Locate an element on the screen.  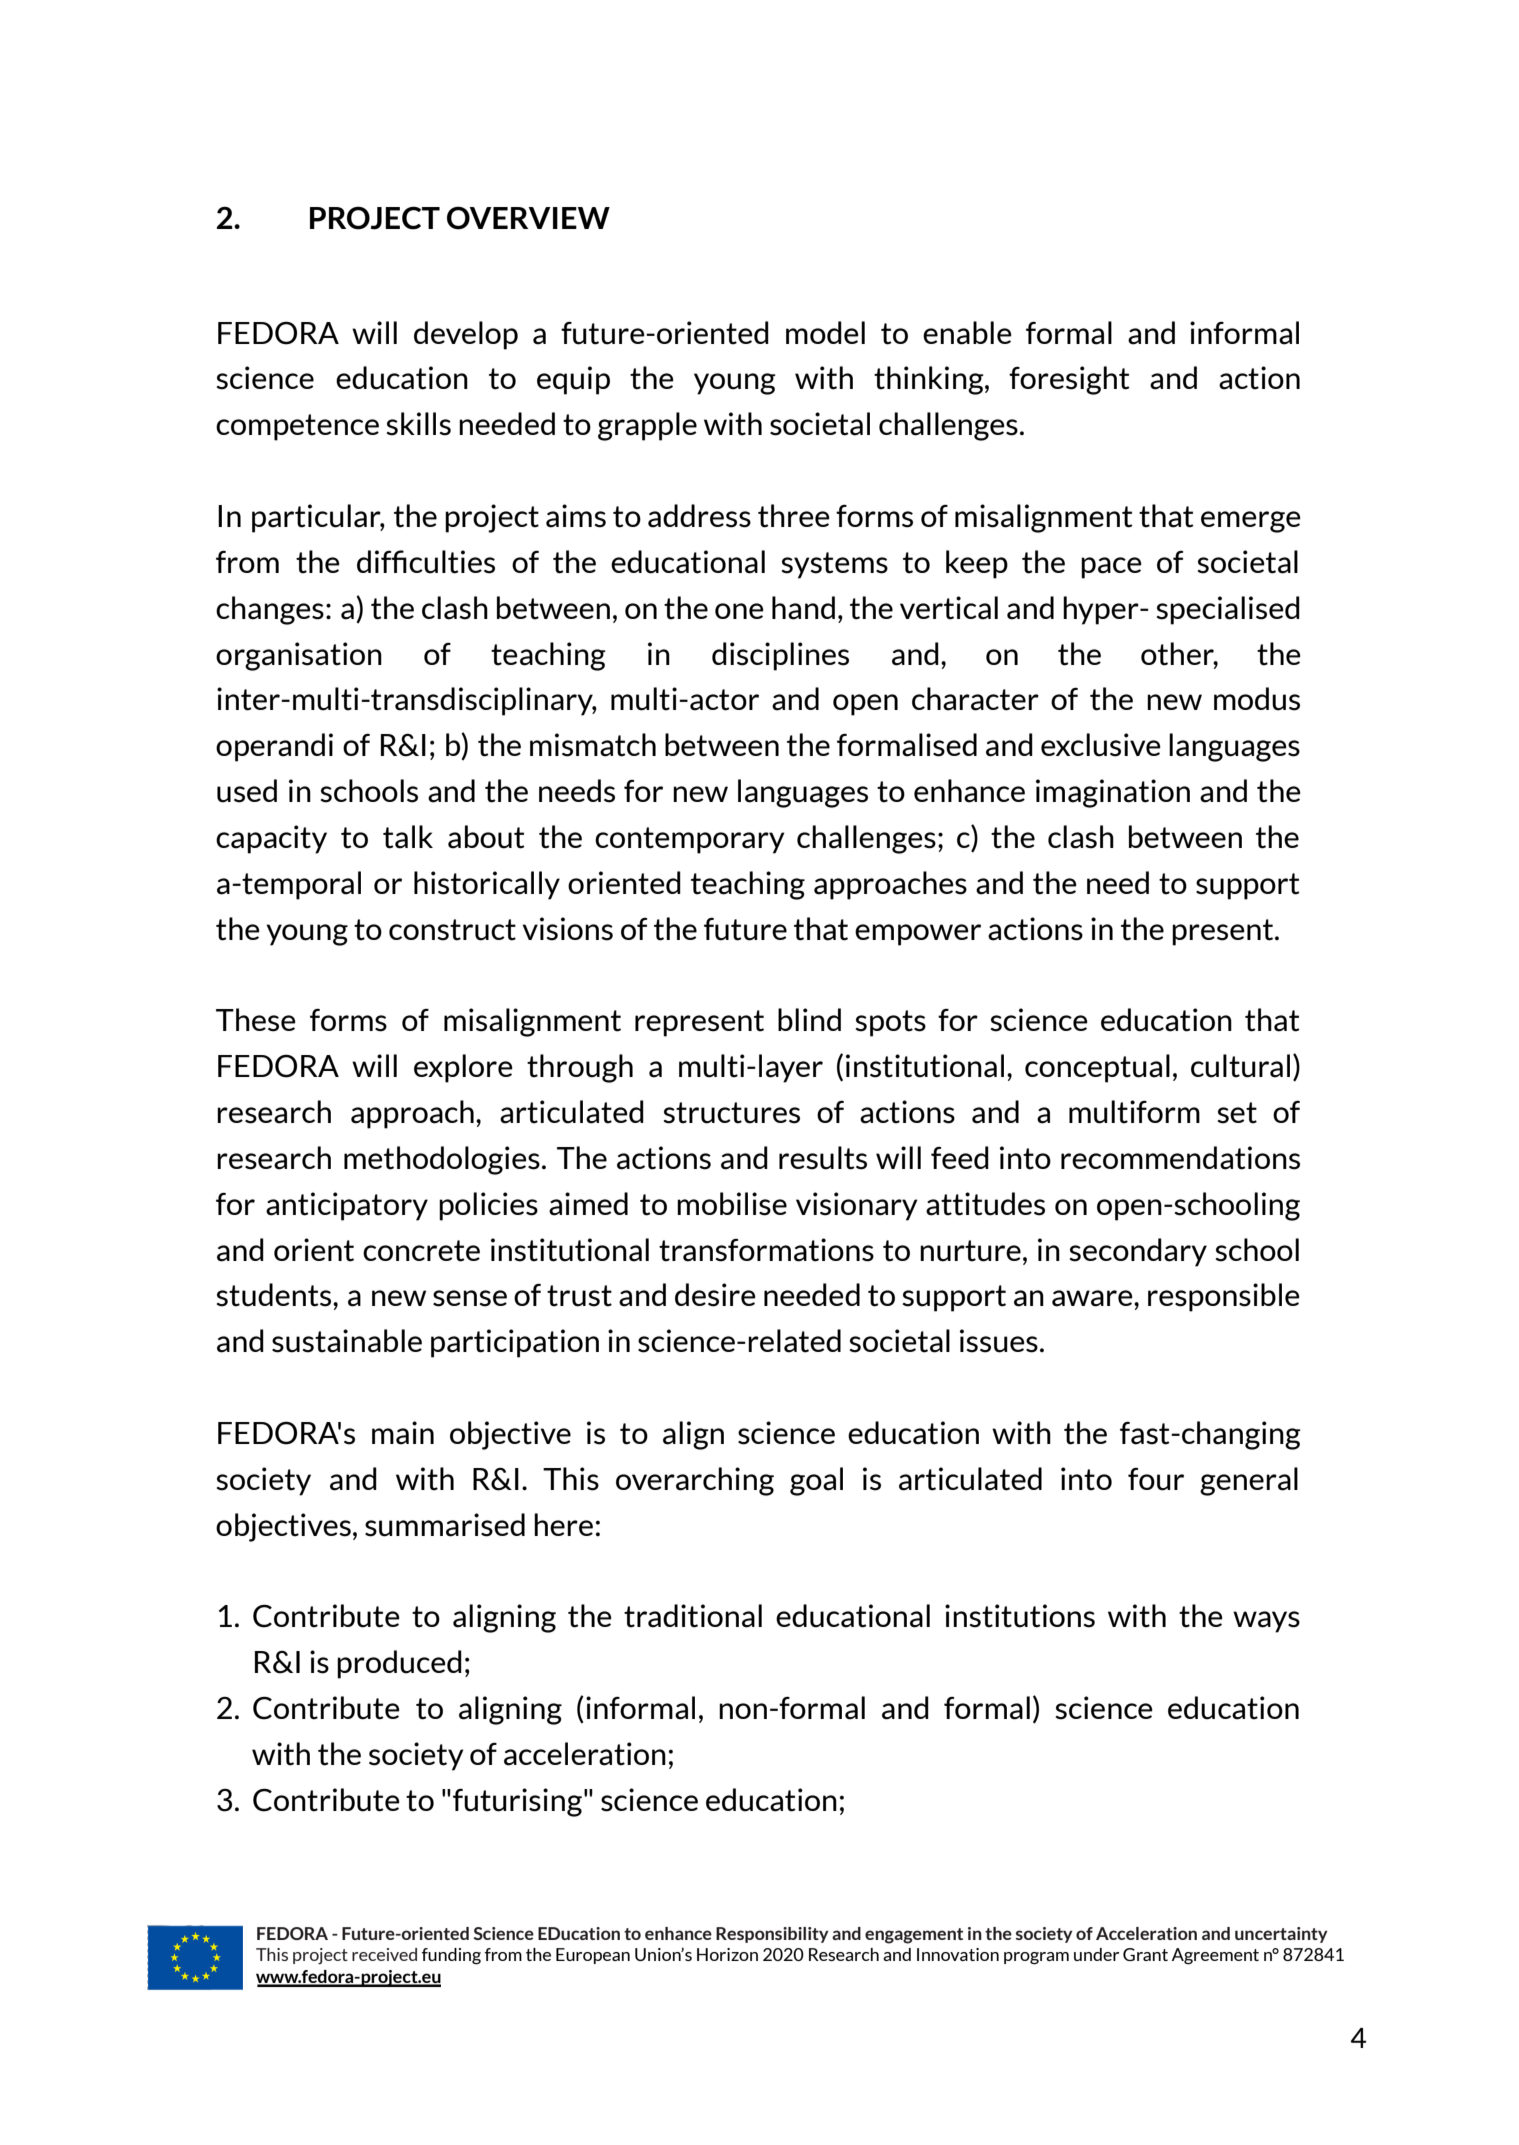
received is located at coordinates (384, 1954).
